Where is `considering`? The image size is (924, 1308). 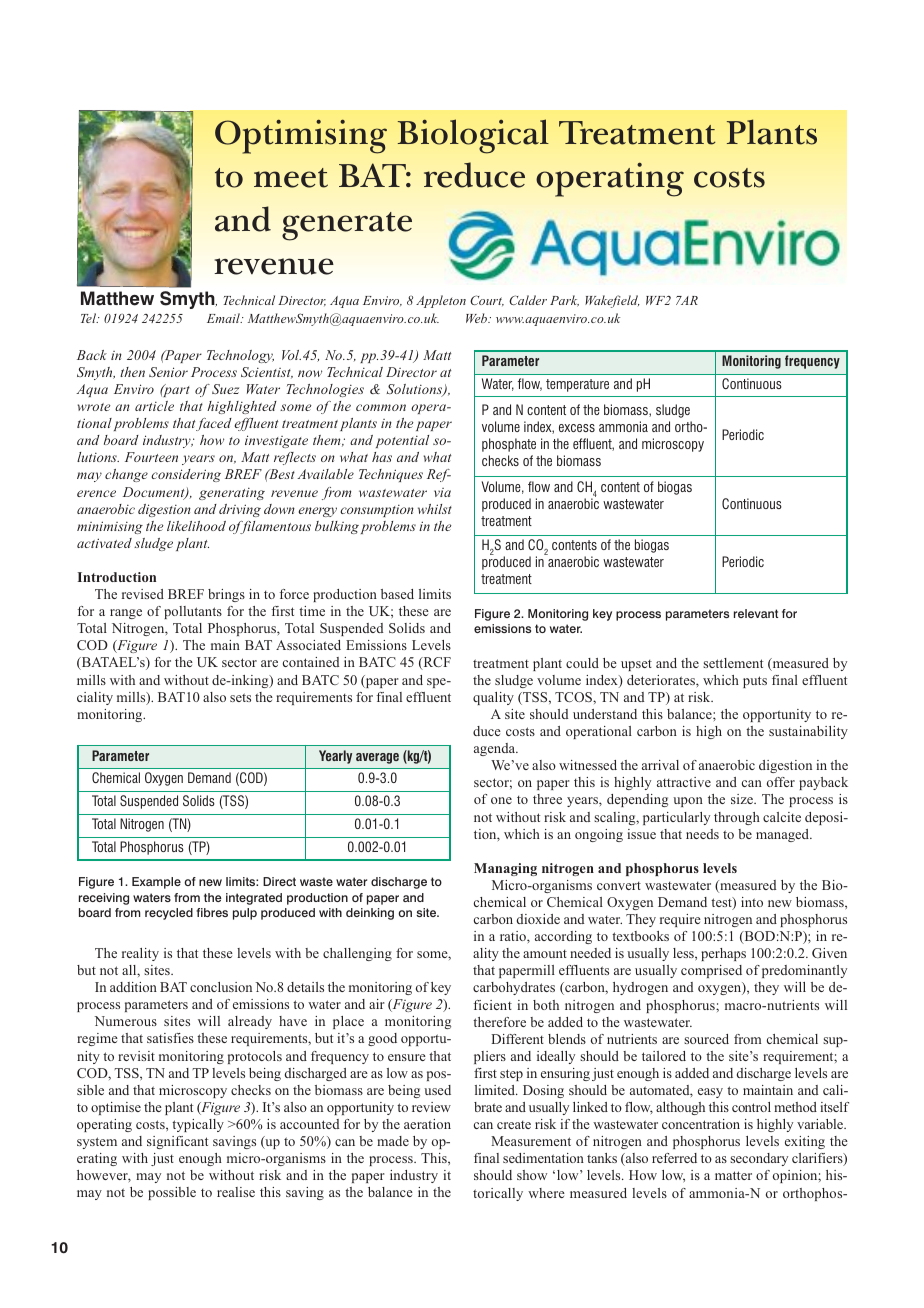 considering is located at coordinates (186, 475).
